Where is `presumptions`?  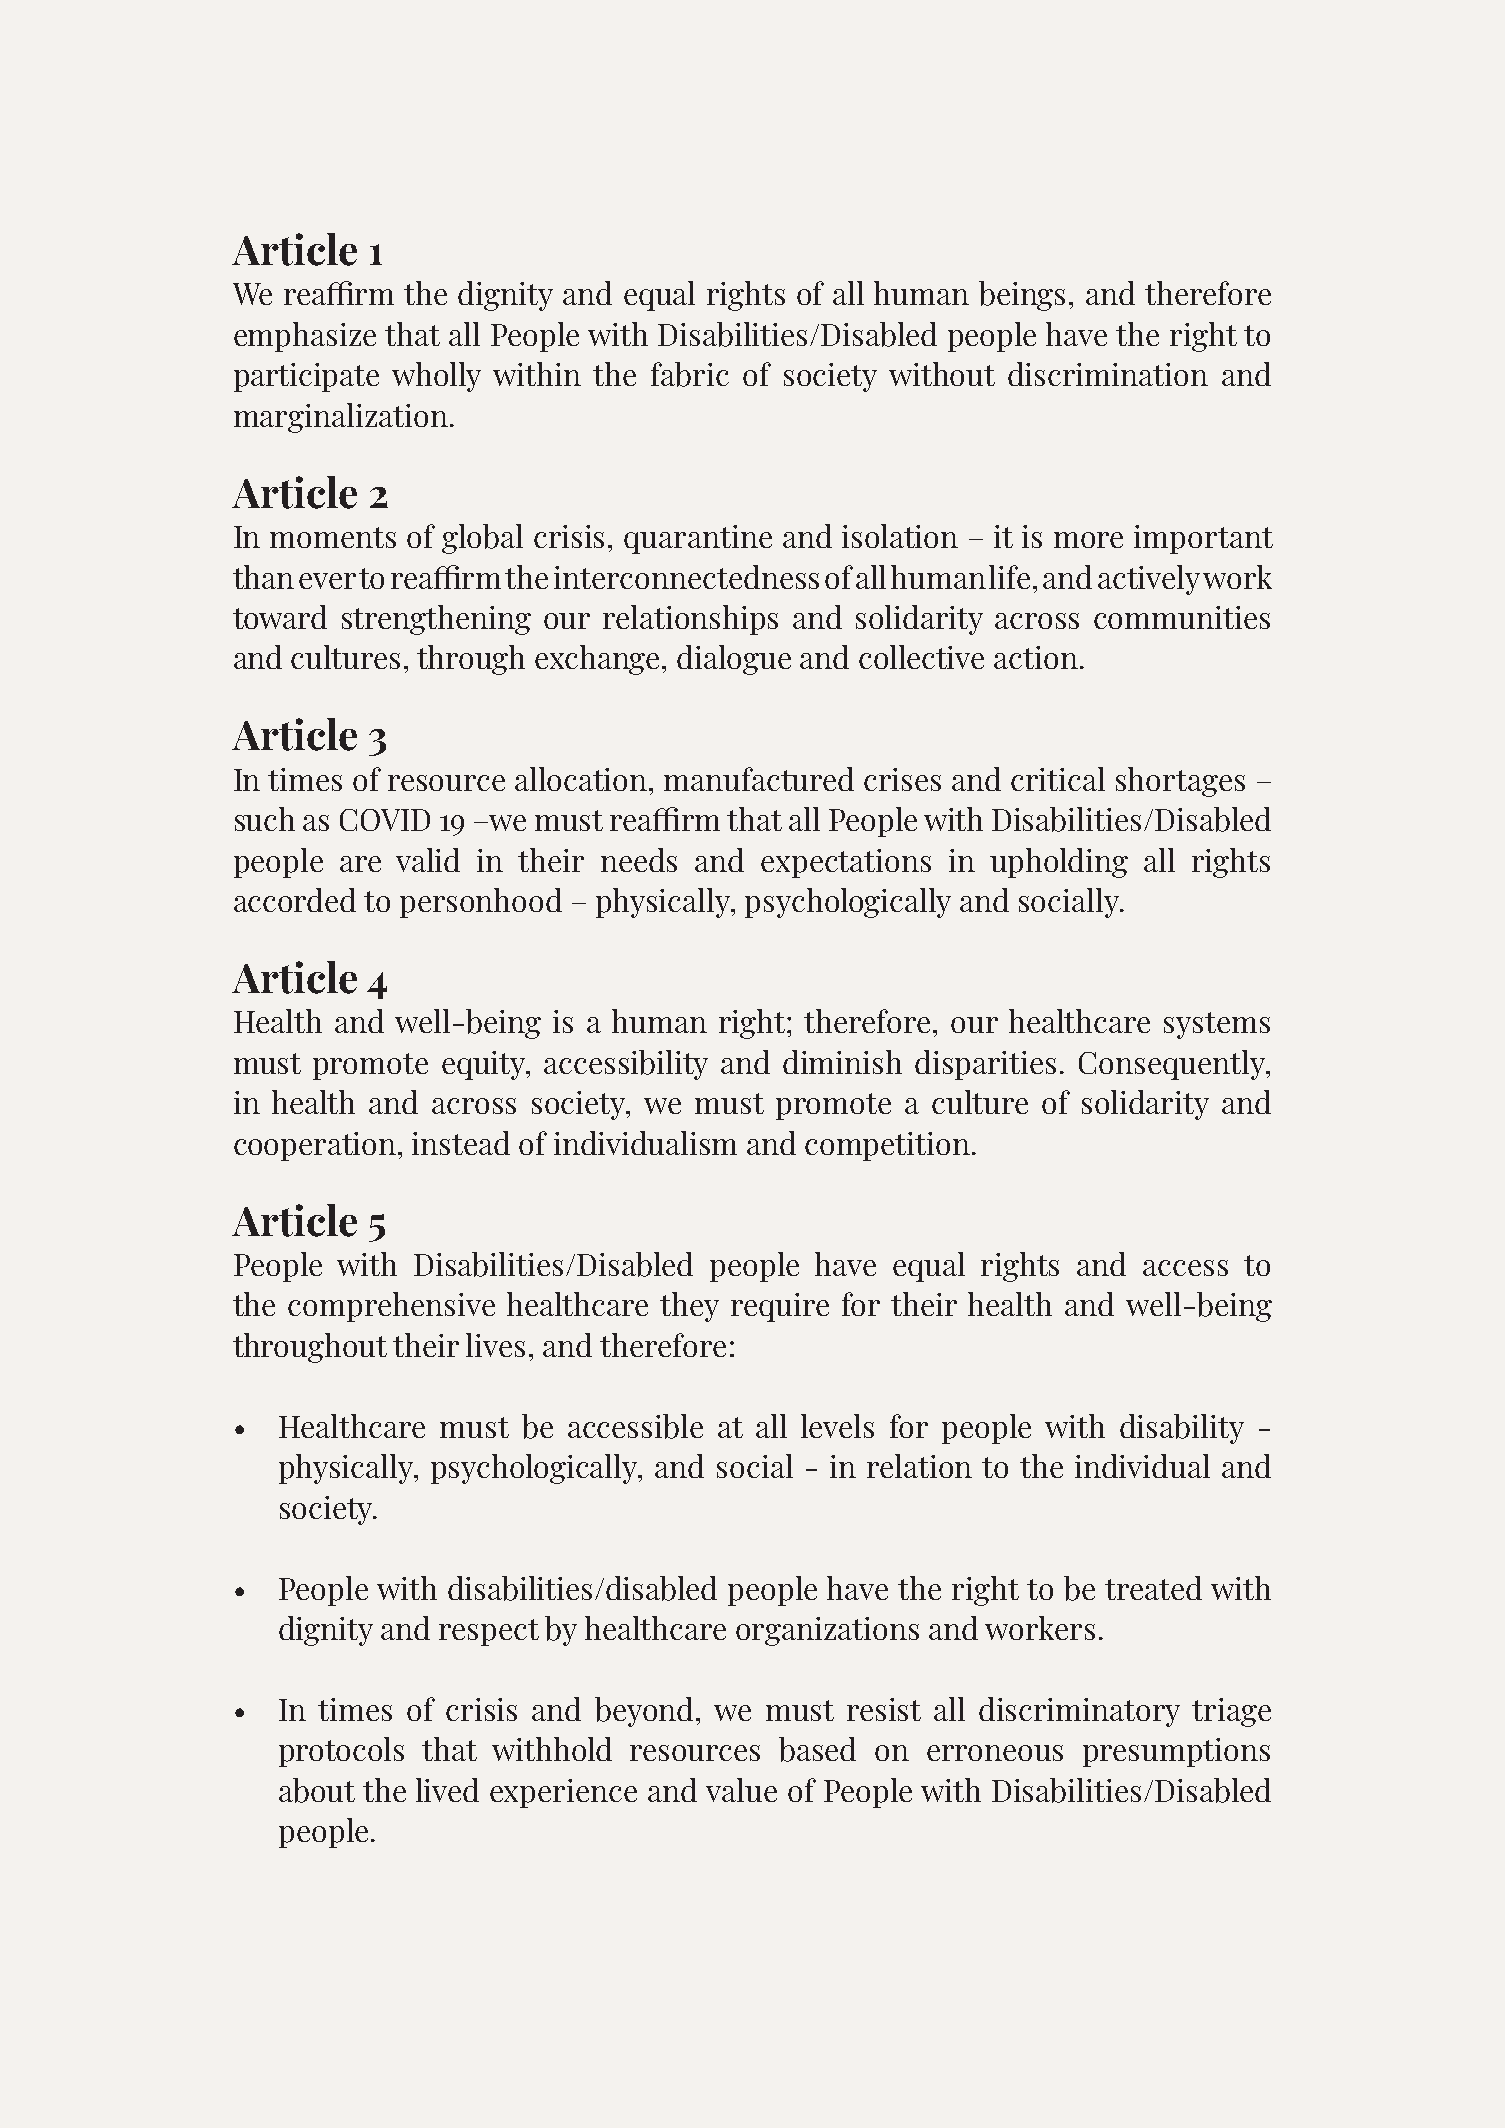 presumptions is located at coordinates (1176, 1752).
